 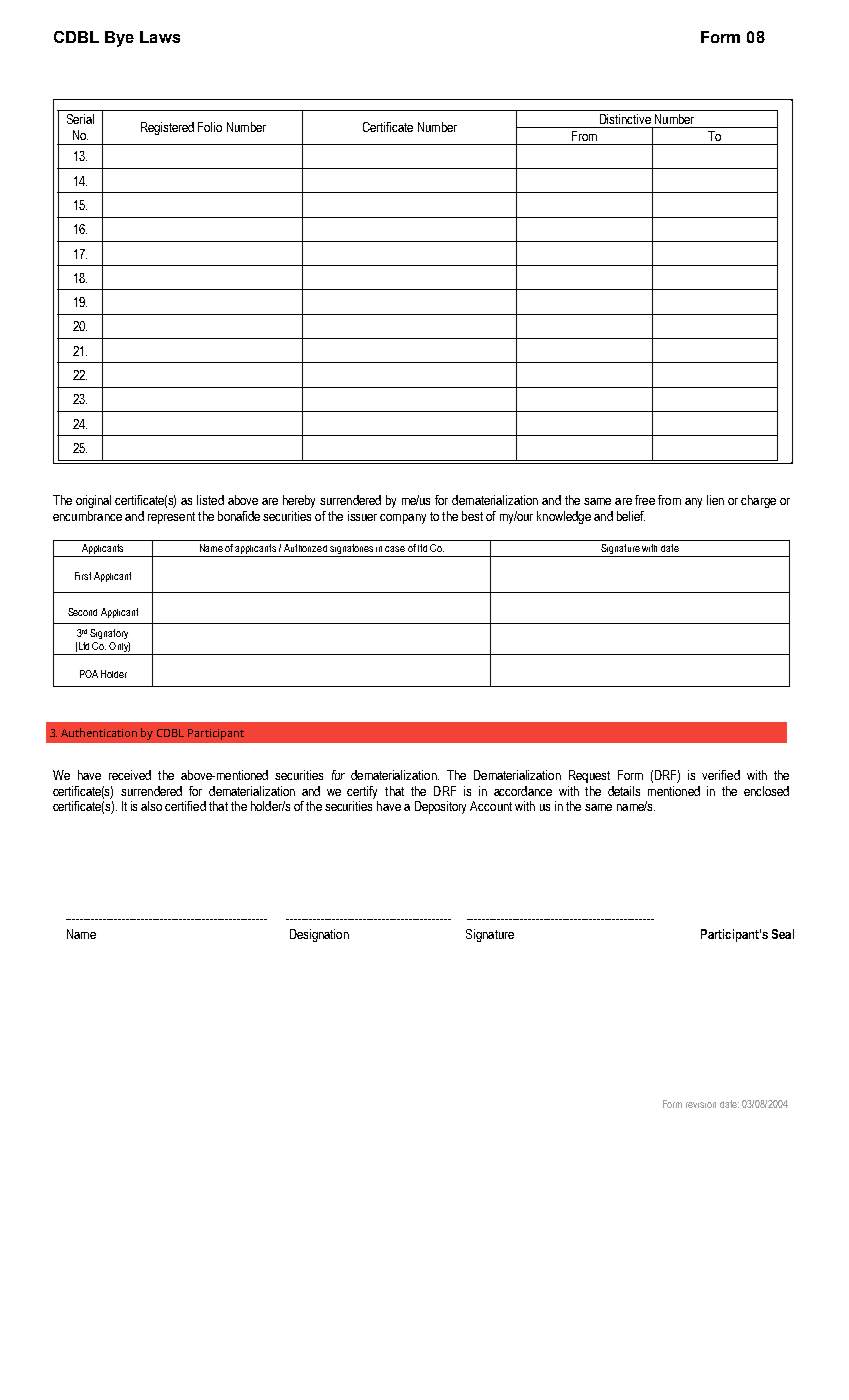 I want to click on Seal, so click(x=783, y=934).
